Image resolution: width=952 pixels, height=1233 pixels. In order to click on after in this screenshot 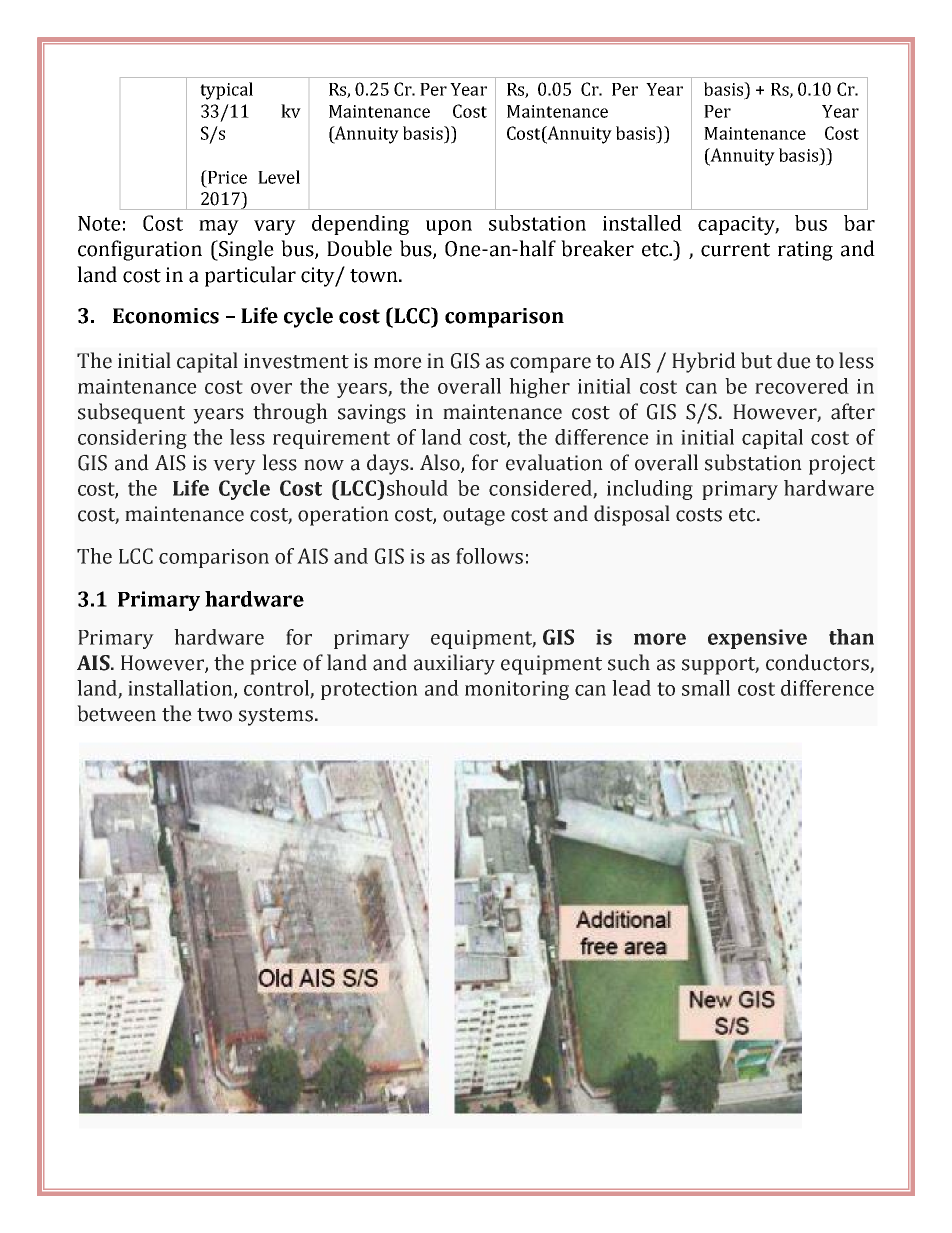, I will do `click(853, 411)`.
